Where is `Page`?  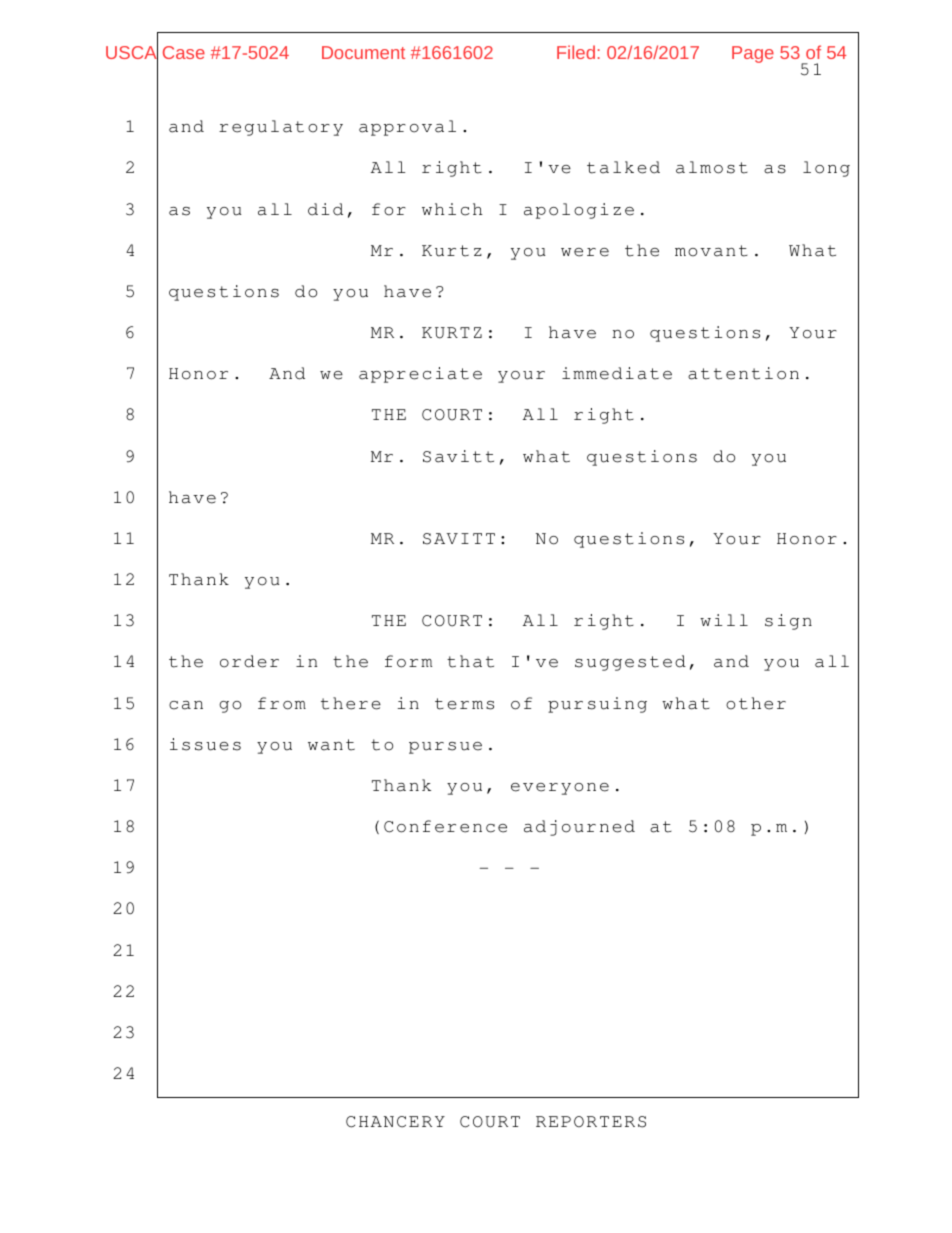 Page is located at coordinates (753, 54).
